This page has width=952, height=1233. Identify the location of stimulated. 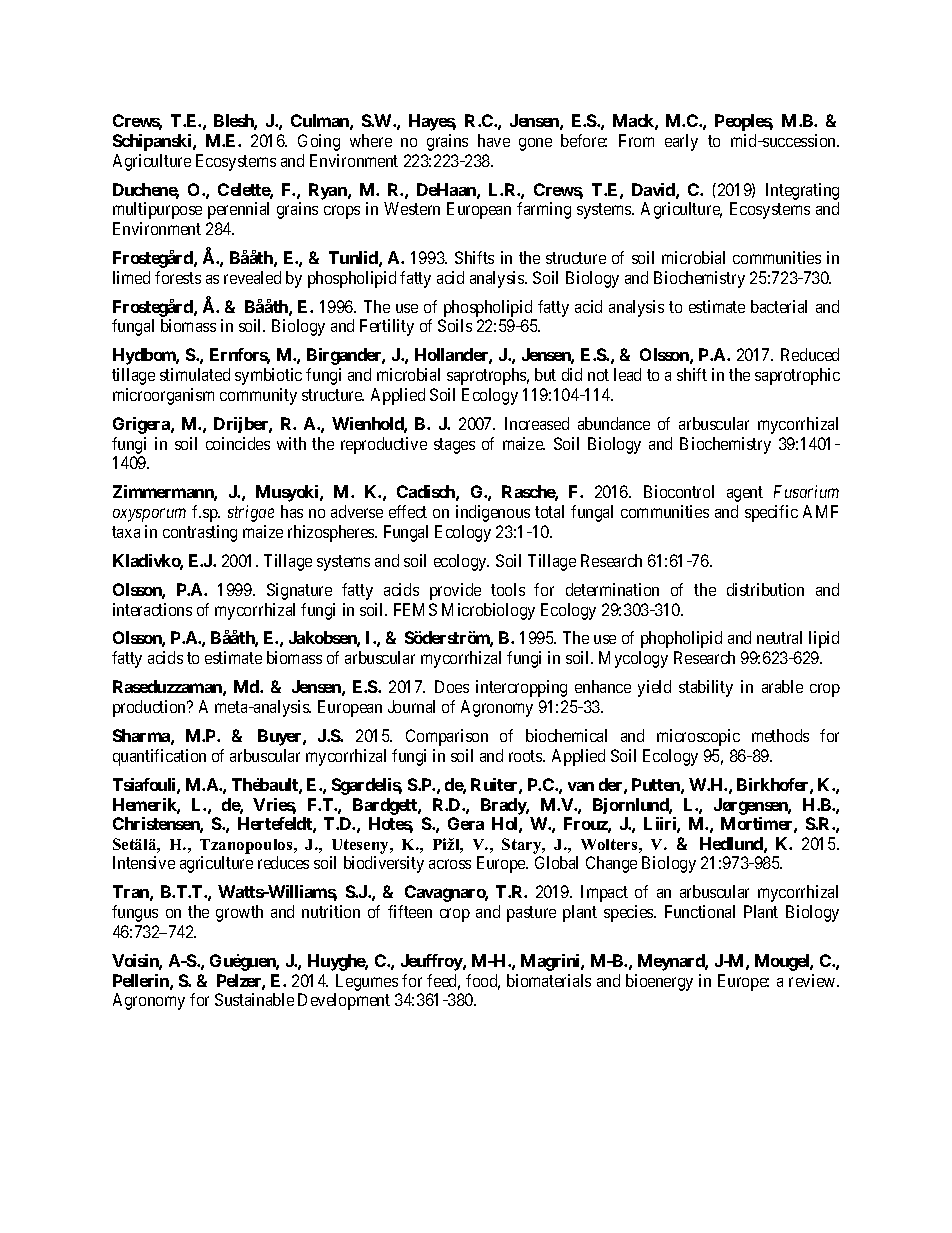
(195, 374).
